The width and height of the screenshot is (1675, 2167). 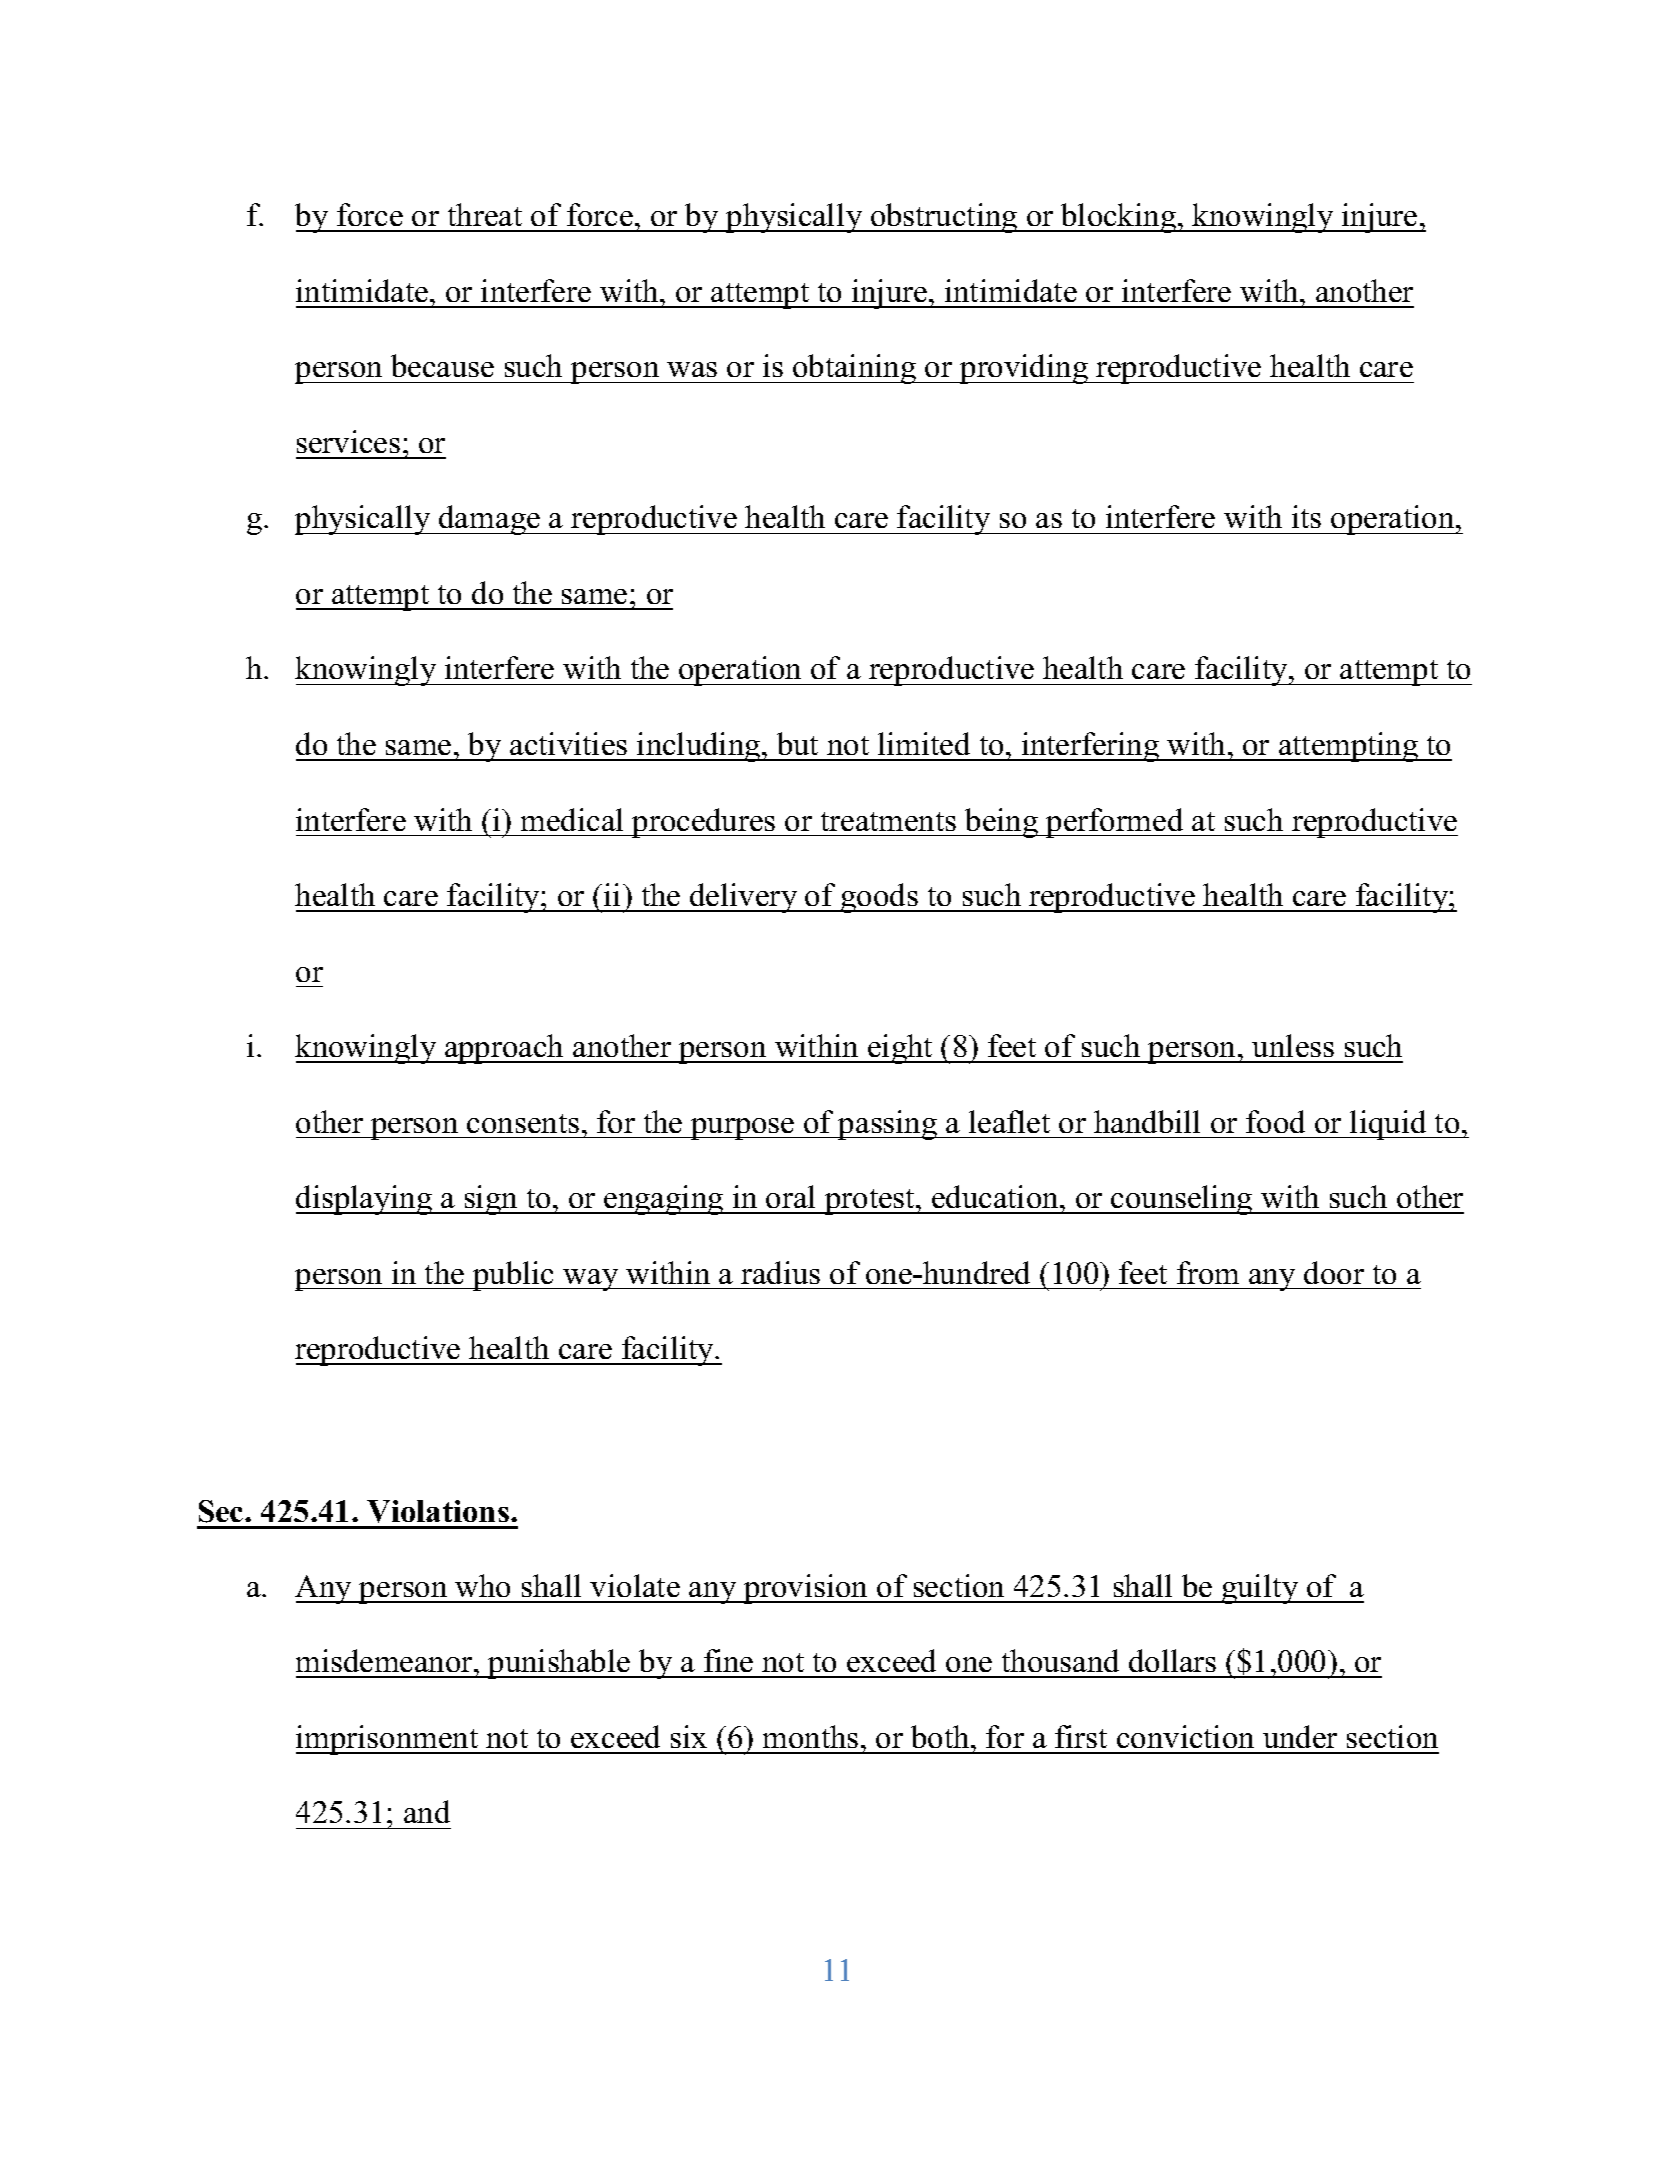 What do you see at coordinates (491, 1200) in the screenshot?
I see `sign` at bounding box center [491, 1200].
